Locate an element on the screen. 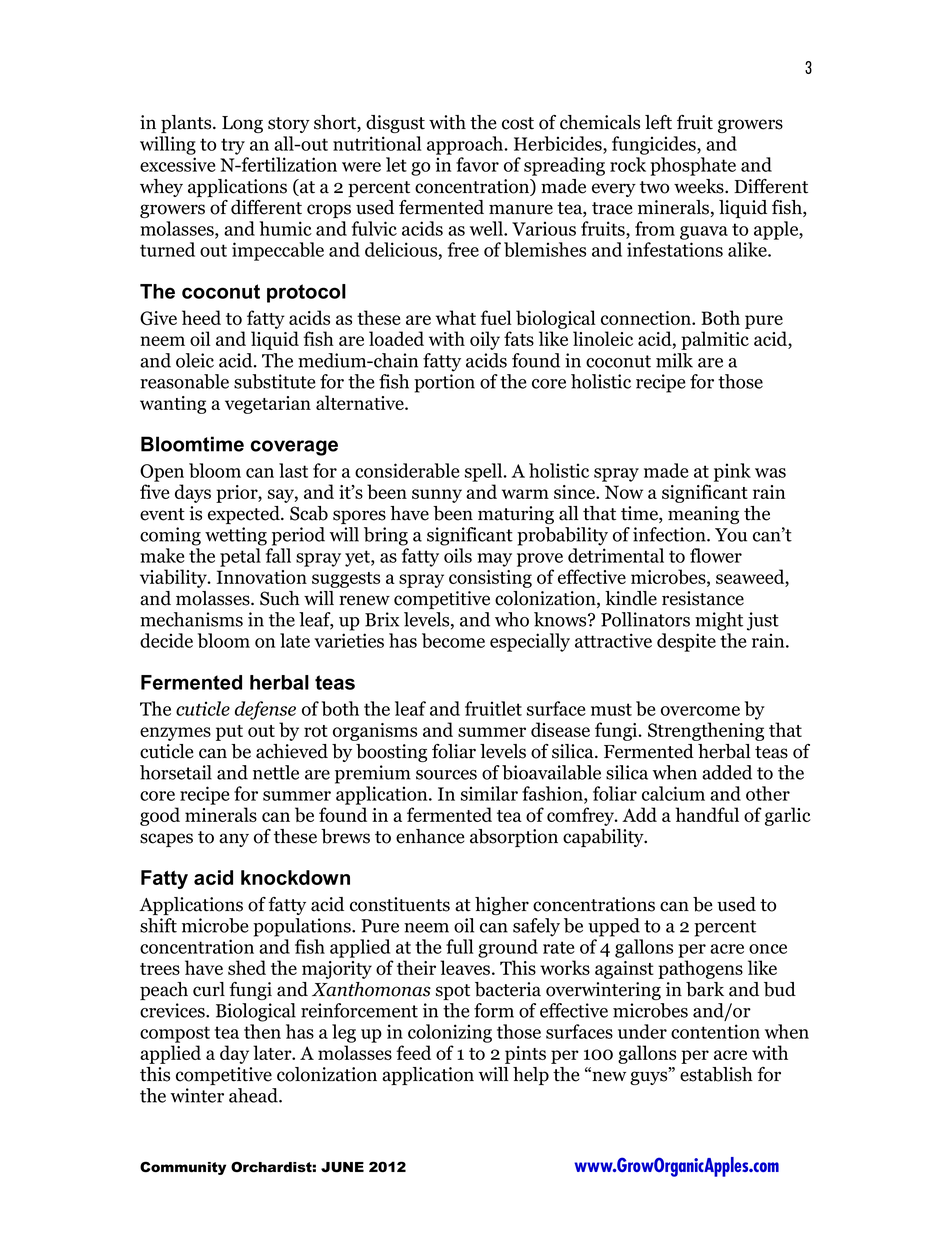  ahead is located at coordinates (254, 1095).
